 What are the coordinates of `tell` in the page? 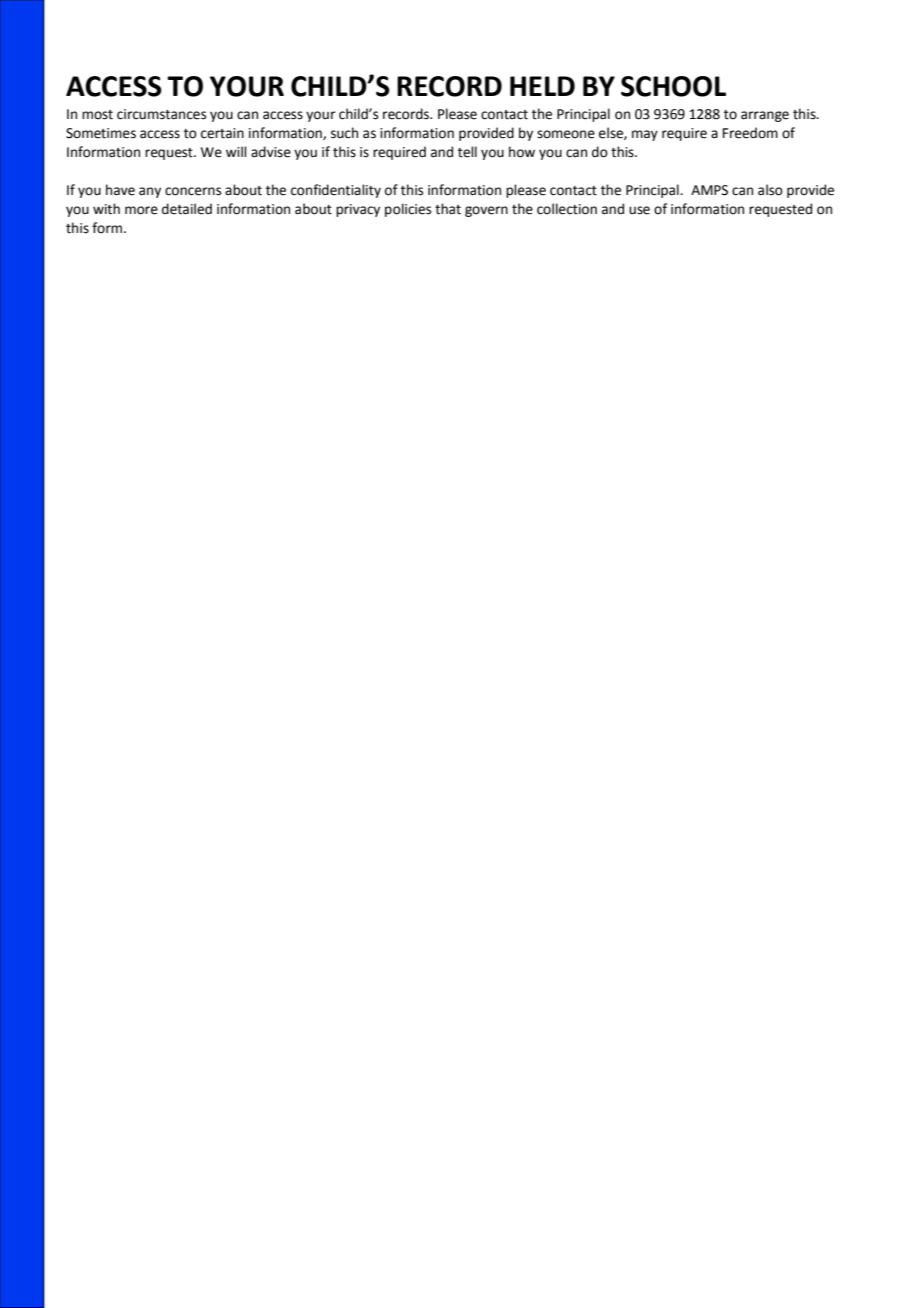 It's located at (467, 152).
